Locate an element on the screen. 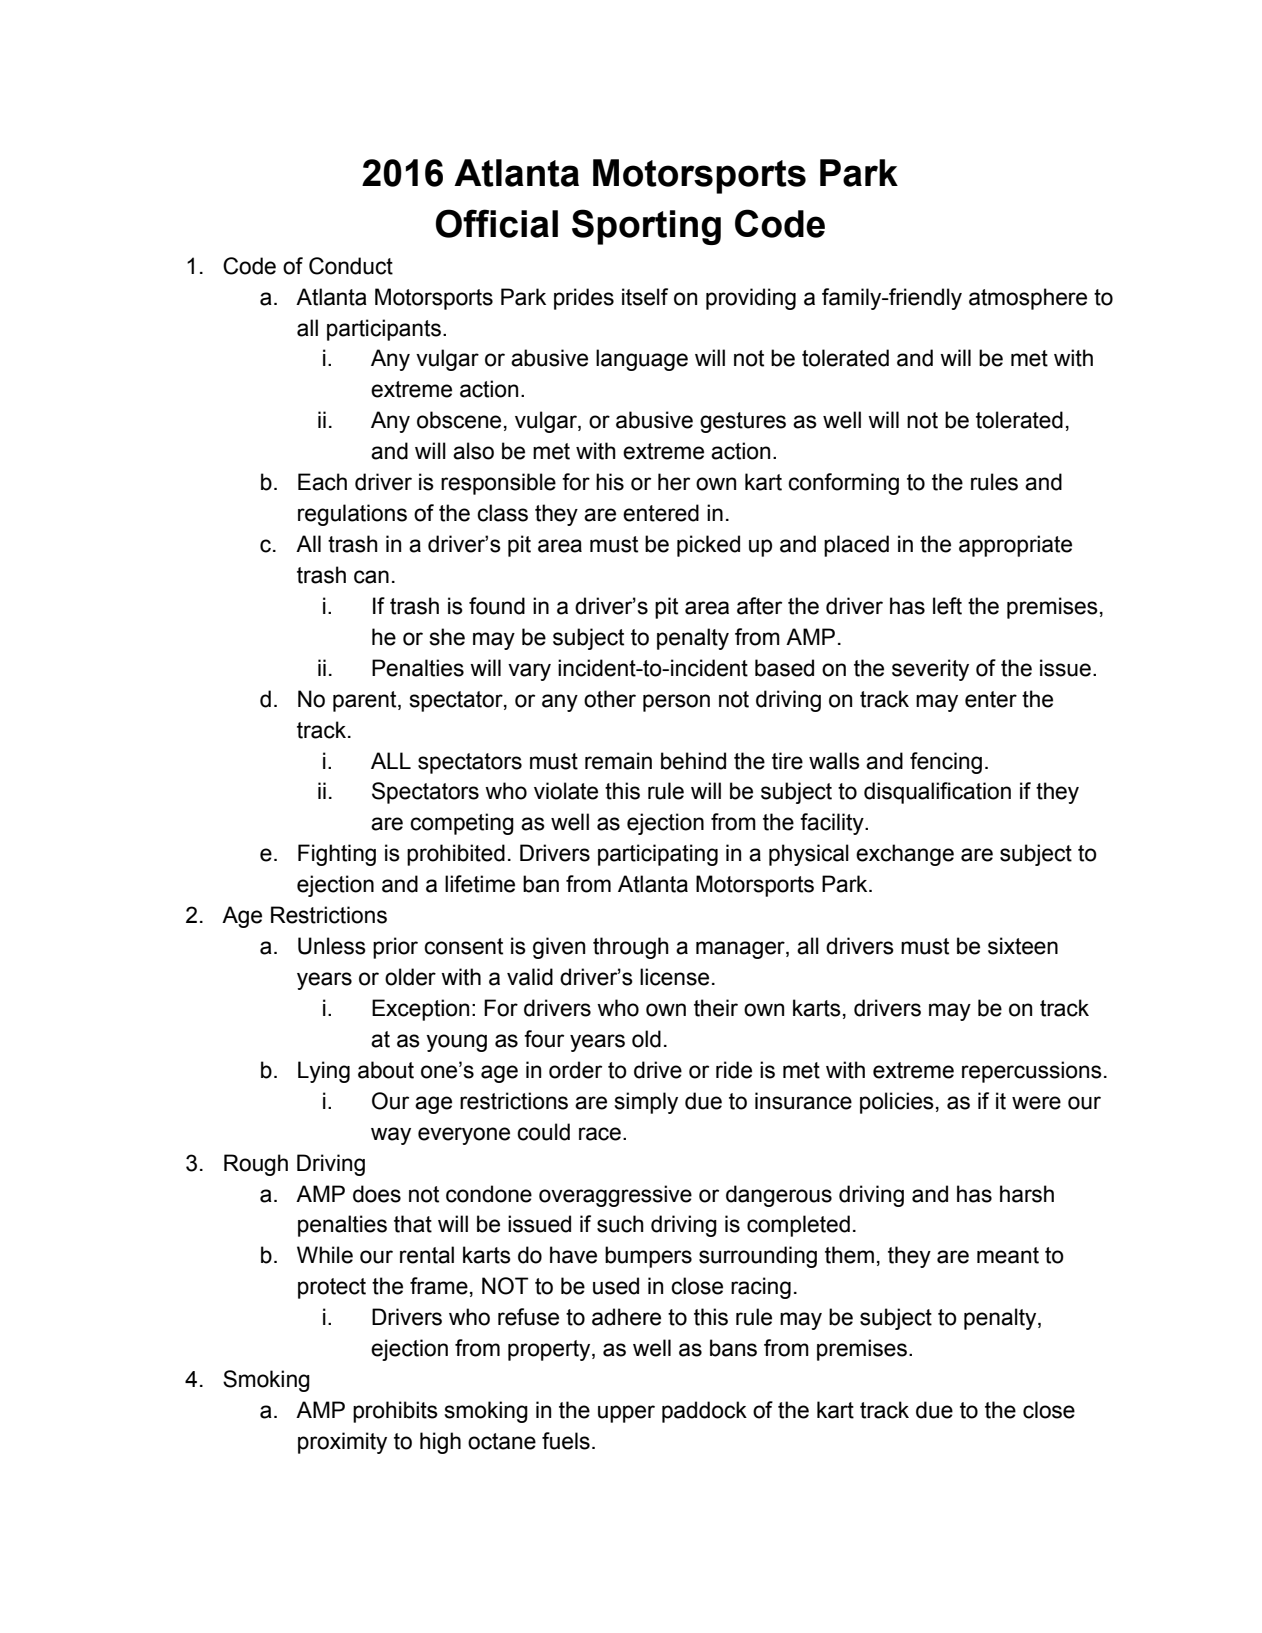 The width and height of the screenshot is (1262, 1633). can is located at coordinates (371, 577).
